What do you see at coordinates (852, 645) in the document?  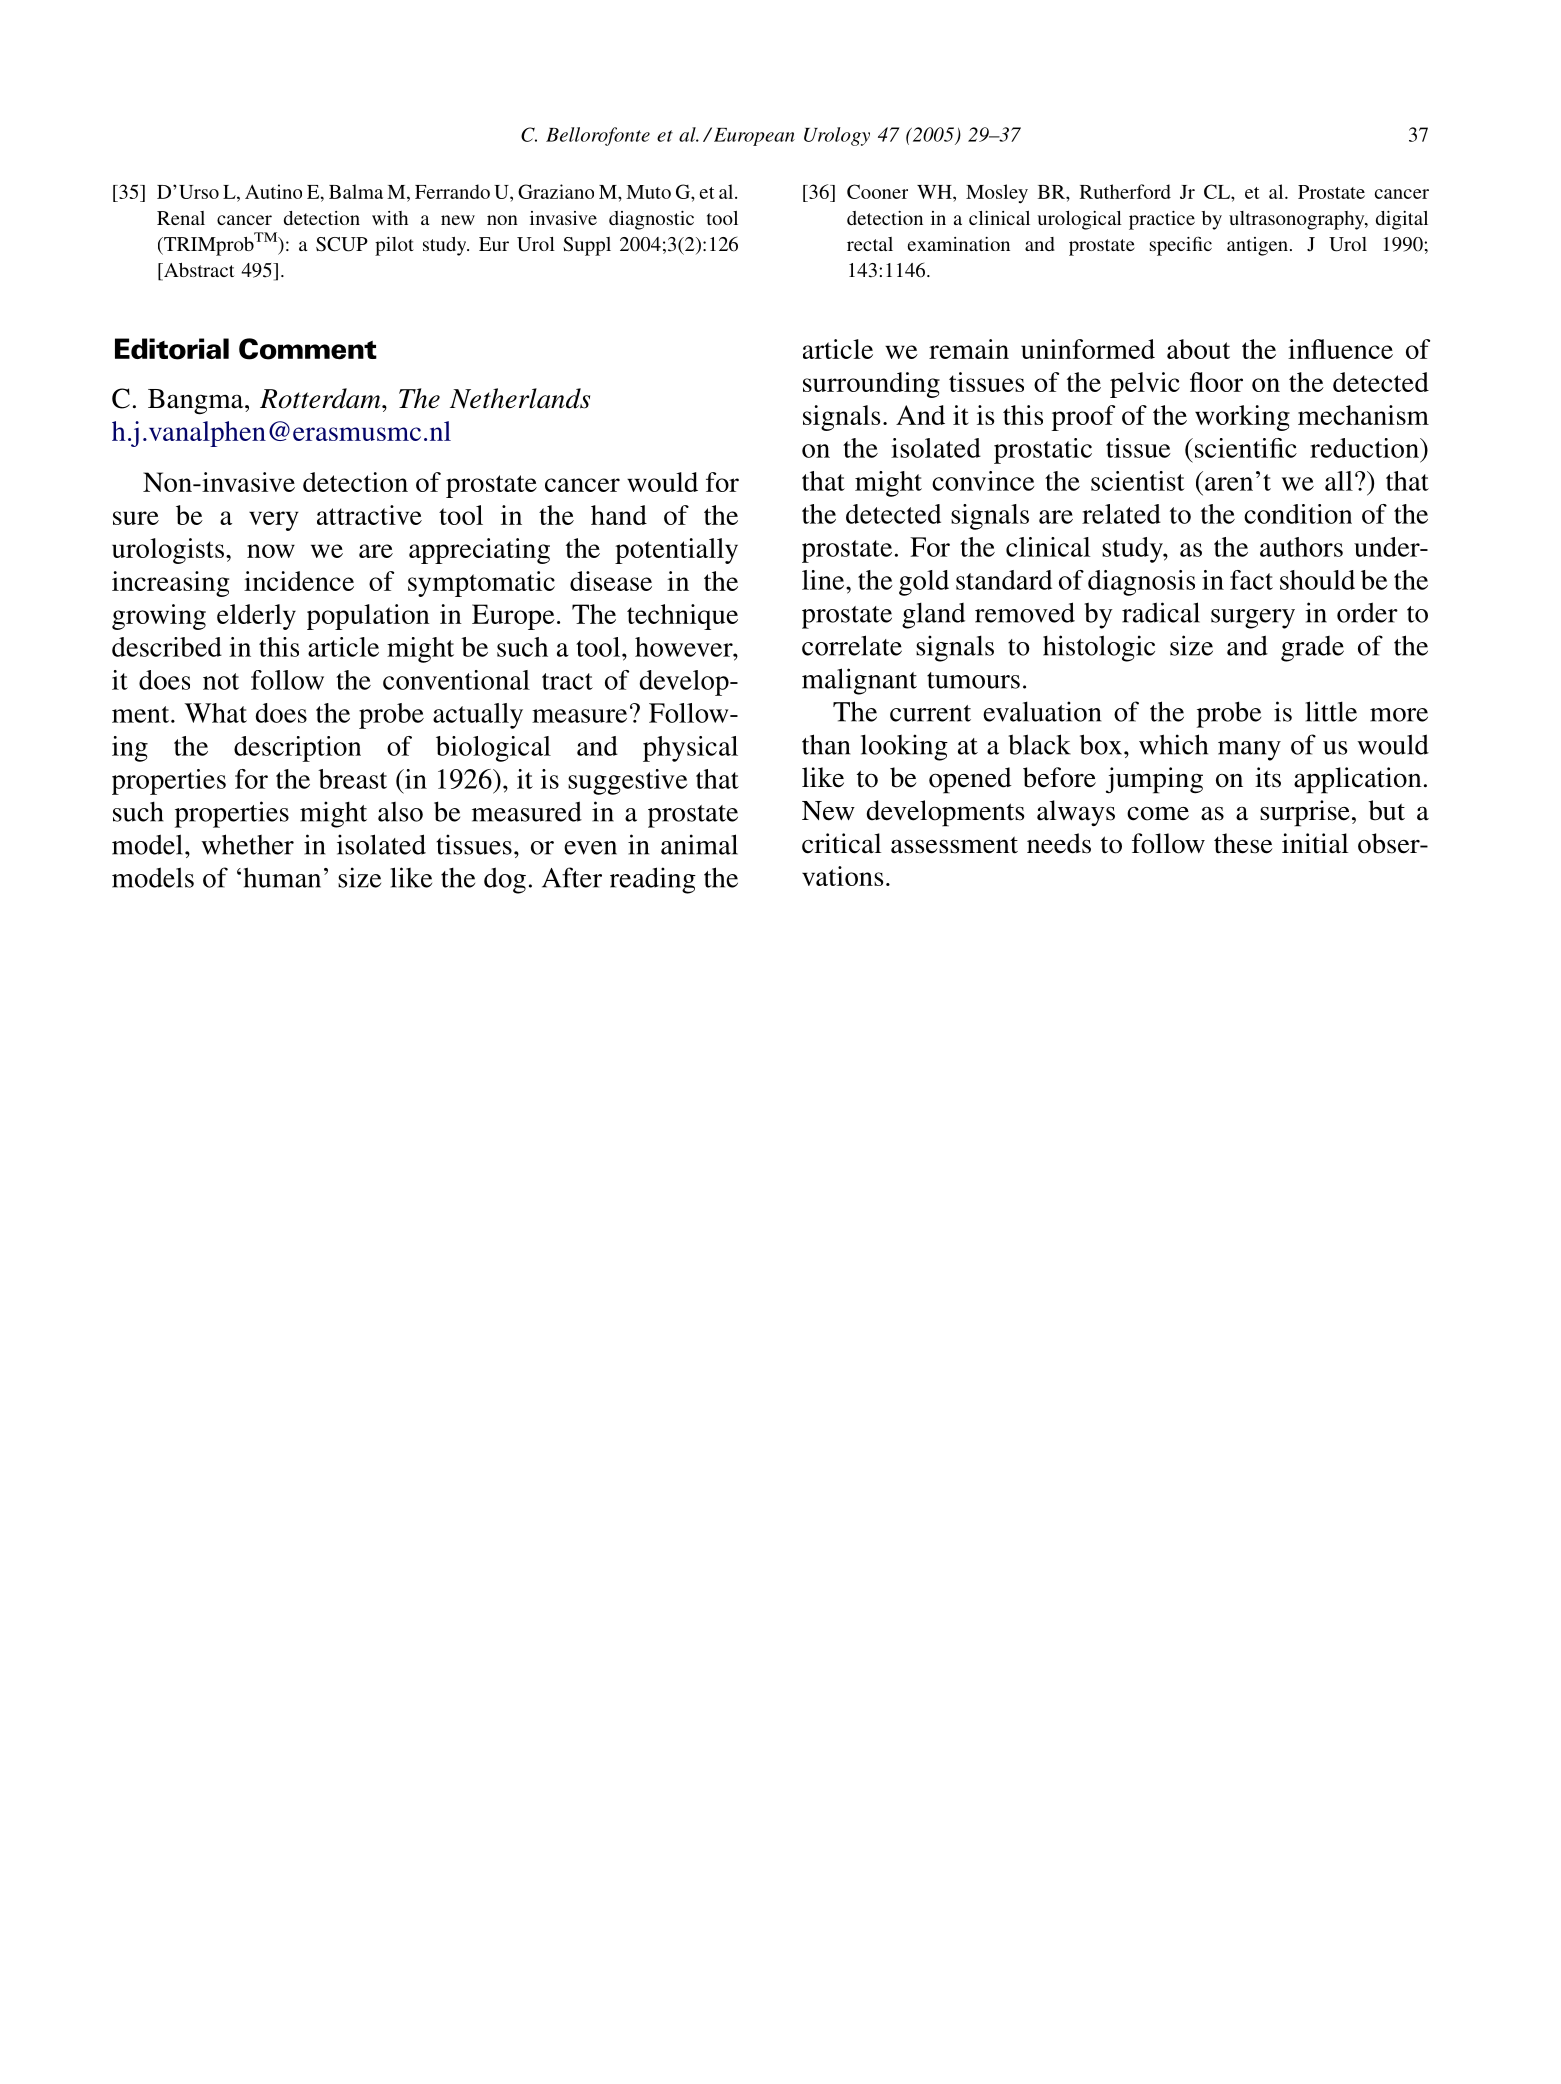 I see `correlate` at bounding box center [852, 645].
